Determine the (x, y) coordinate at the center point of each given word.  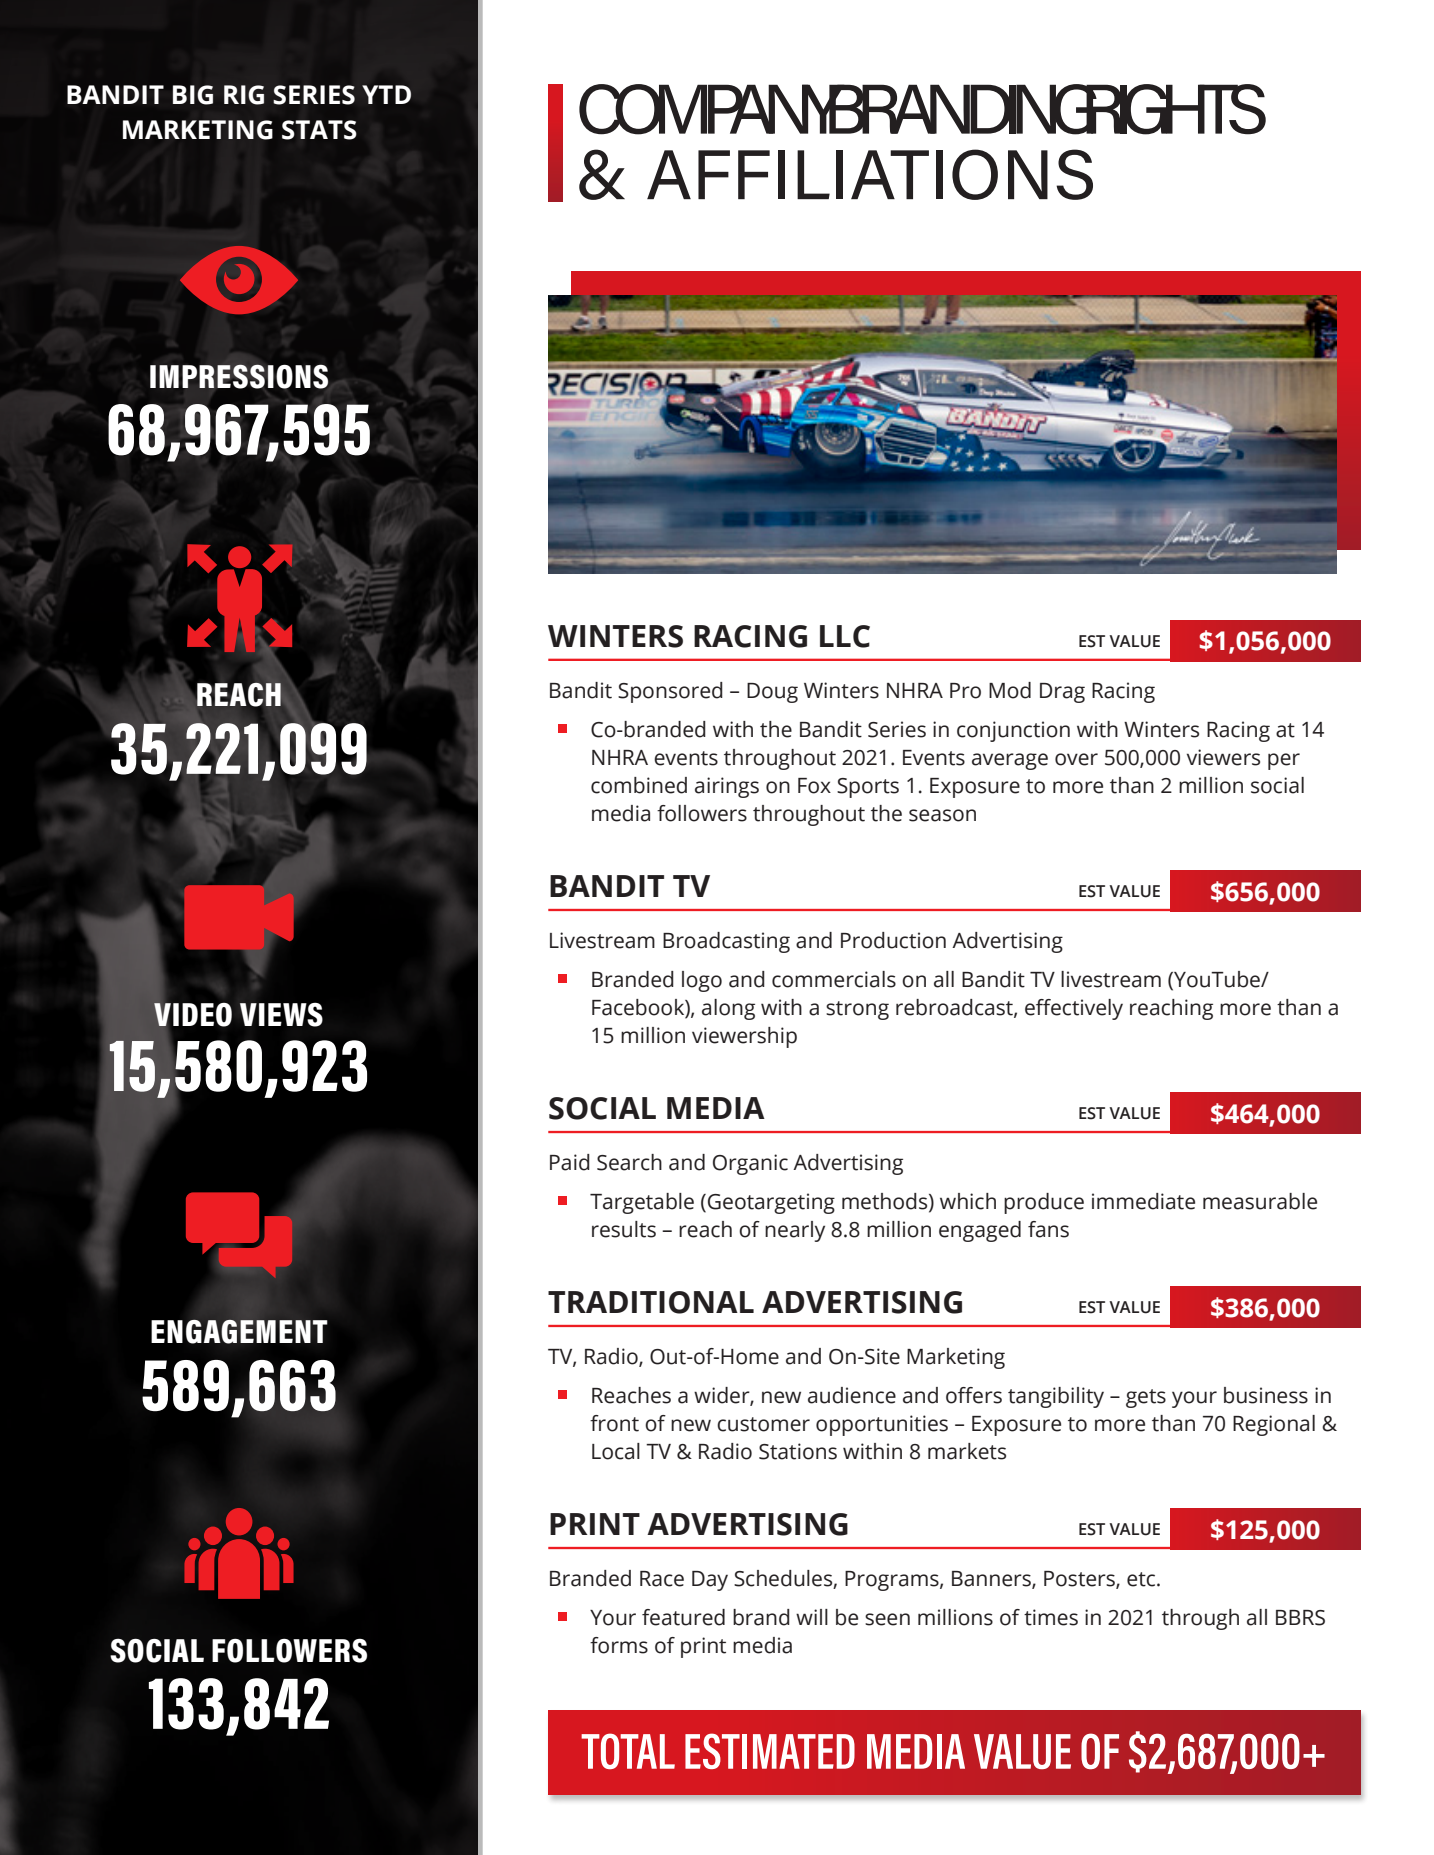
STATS (319, 130)
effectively (1074, 1009)
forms (619, 1645)
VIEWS (281, 1015)
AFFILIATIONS (870, 174)
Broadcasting (726, 942)
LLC (845, 636)
